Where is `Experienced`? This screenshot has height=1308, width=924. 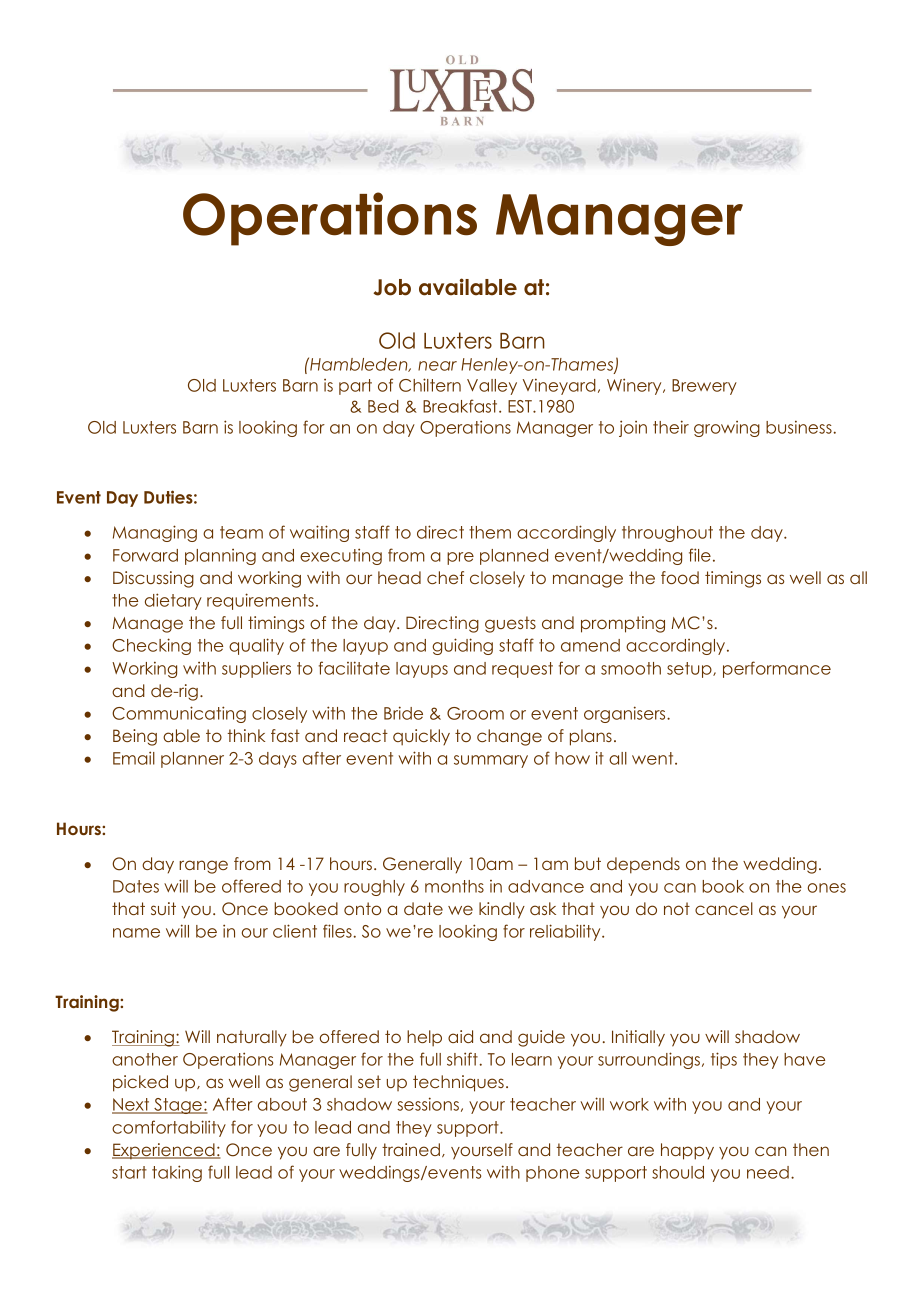
Experienced is located at coordinates (164, 1151).
